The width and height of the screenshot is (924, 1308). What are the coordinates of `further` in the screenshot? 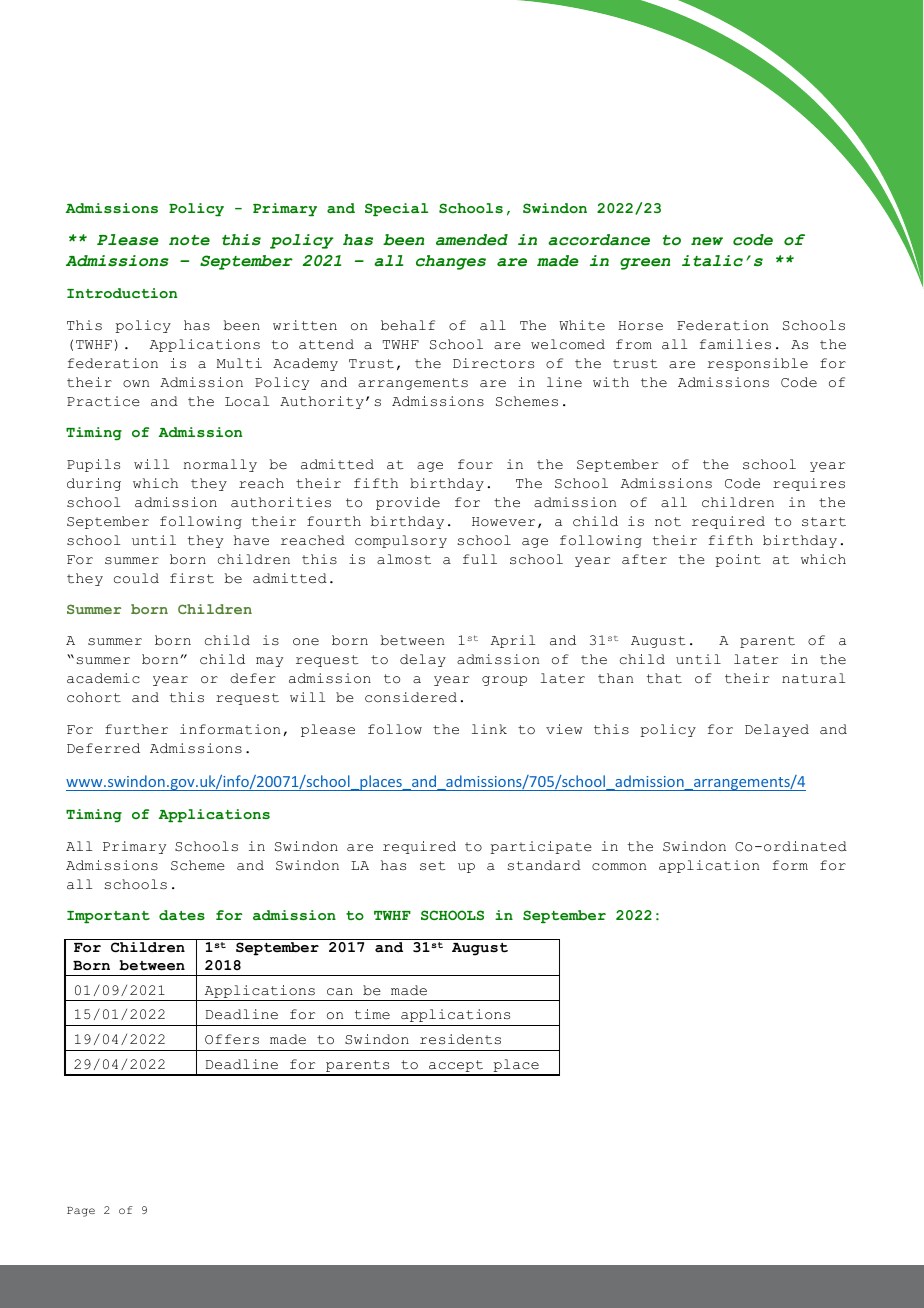 It's located at (136, 729).
